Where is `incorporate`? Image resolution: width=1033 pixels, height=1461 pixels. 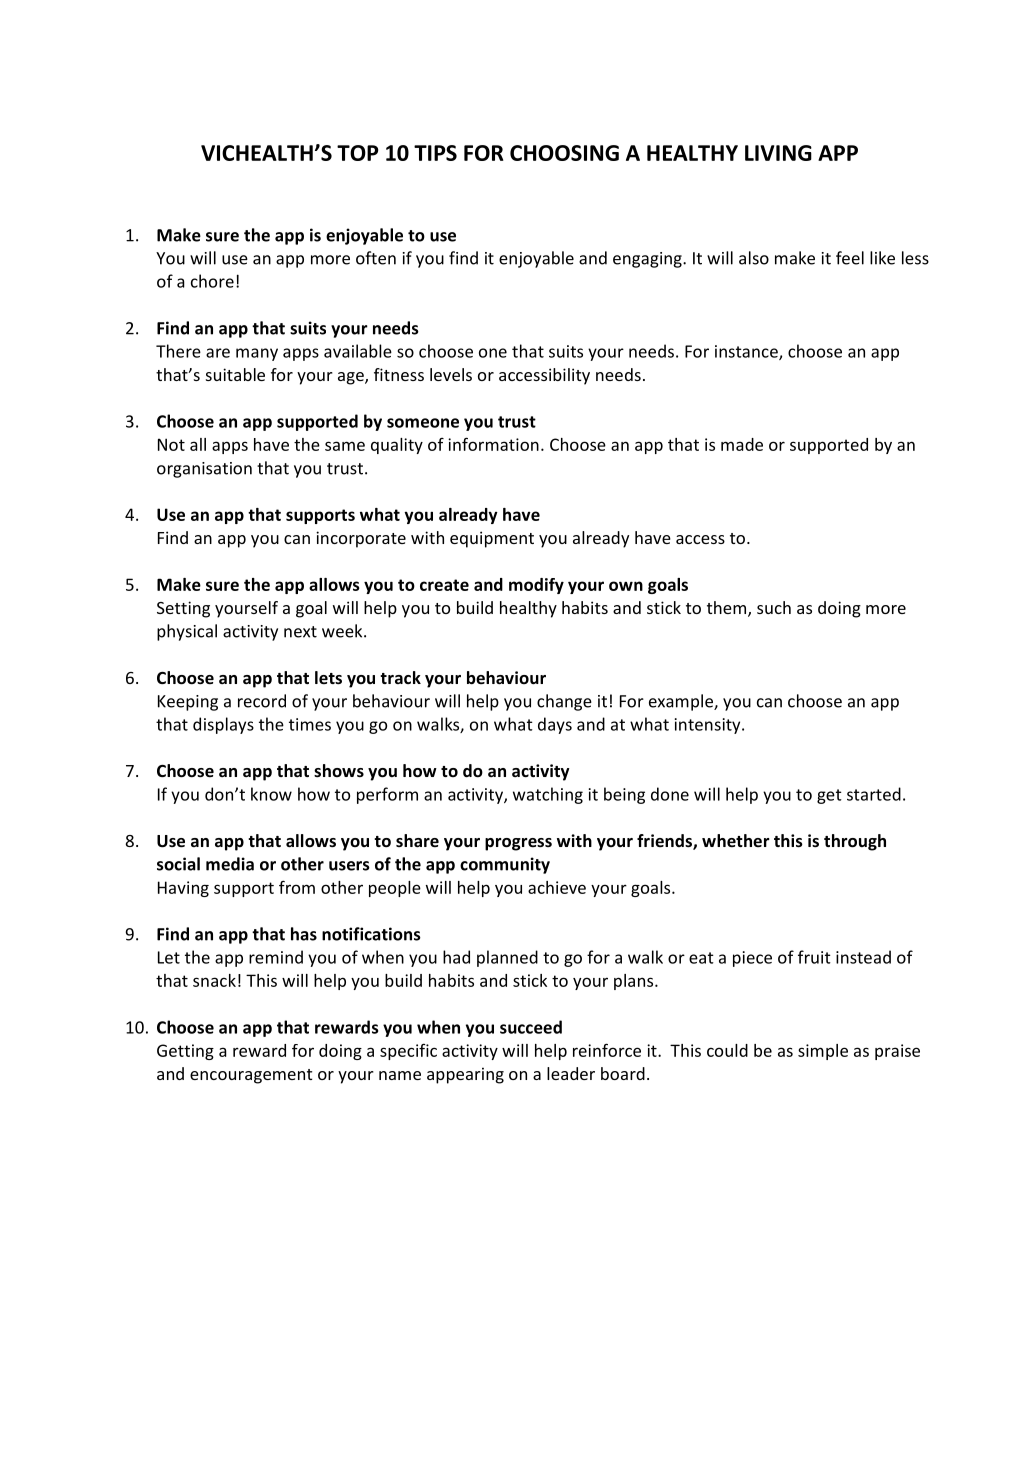 incorporate is located at coordinates (361, 539).
